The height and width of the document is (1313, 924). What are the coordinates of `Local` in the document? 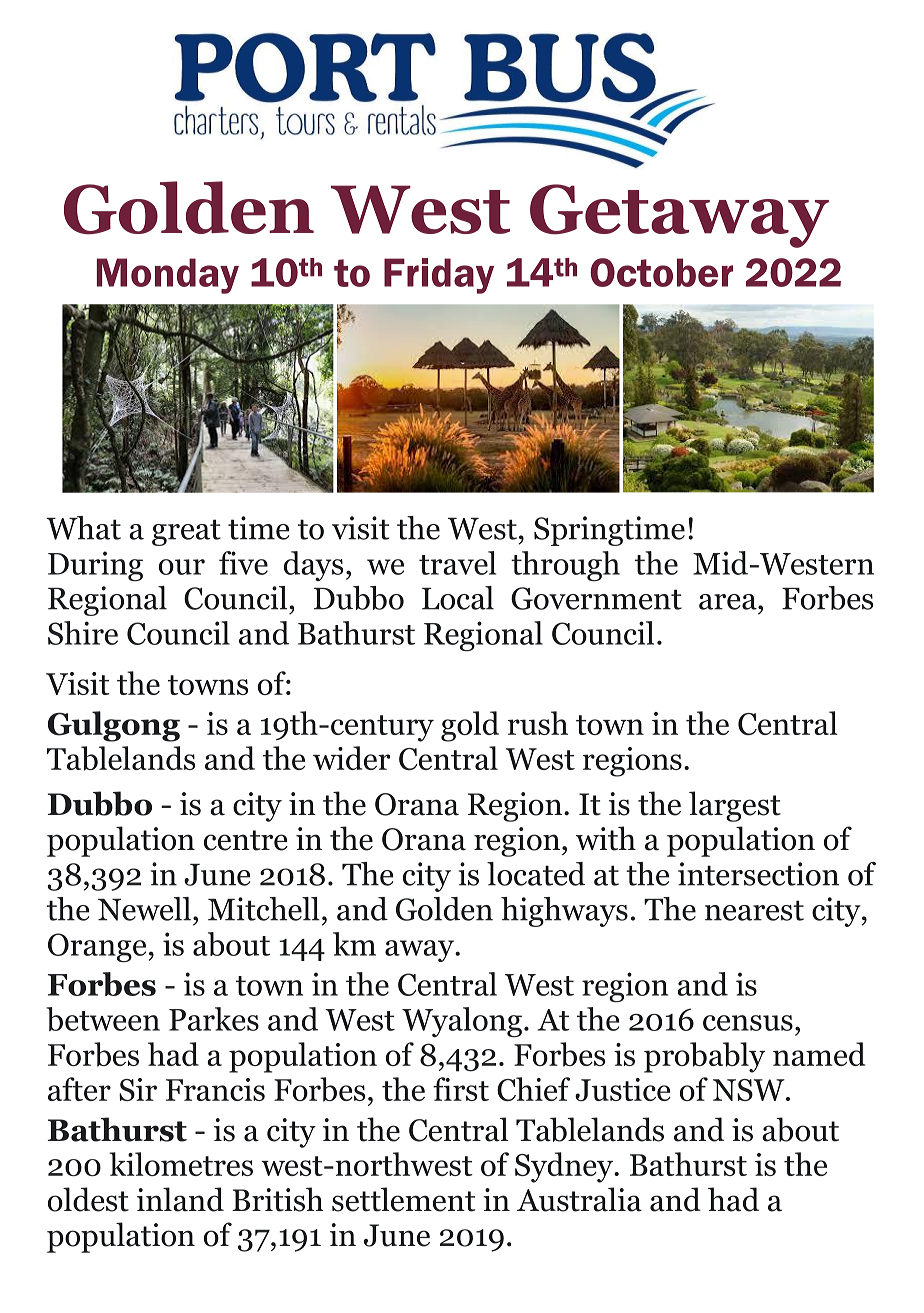 It's located at (458, 598).
